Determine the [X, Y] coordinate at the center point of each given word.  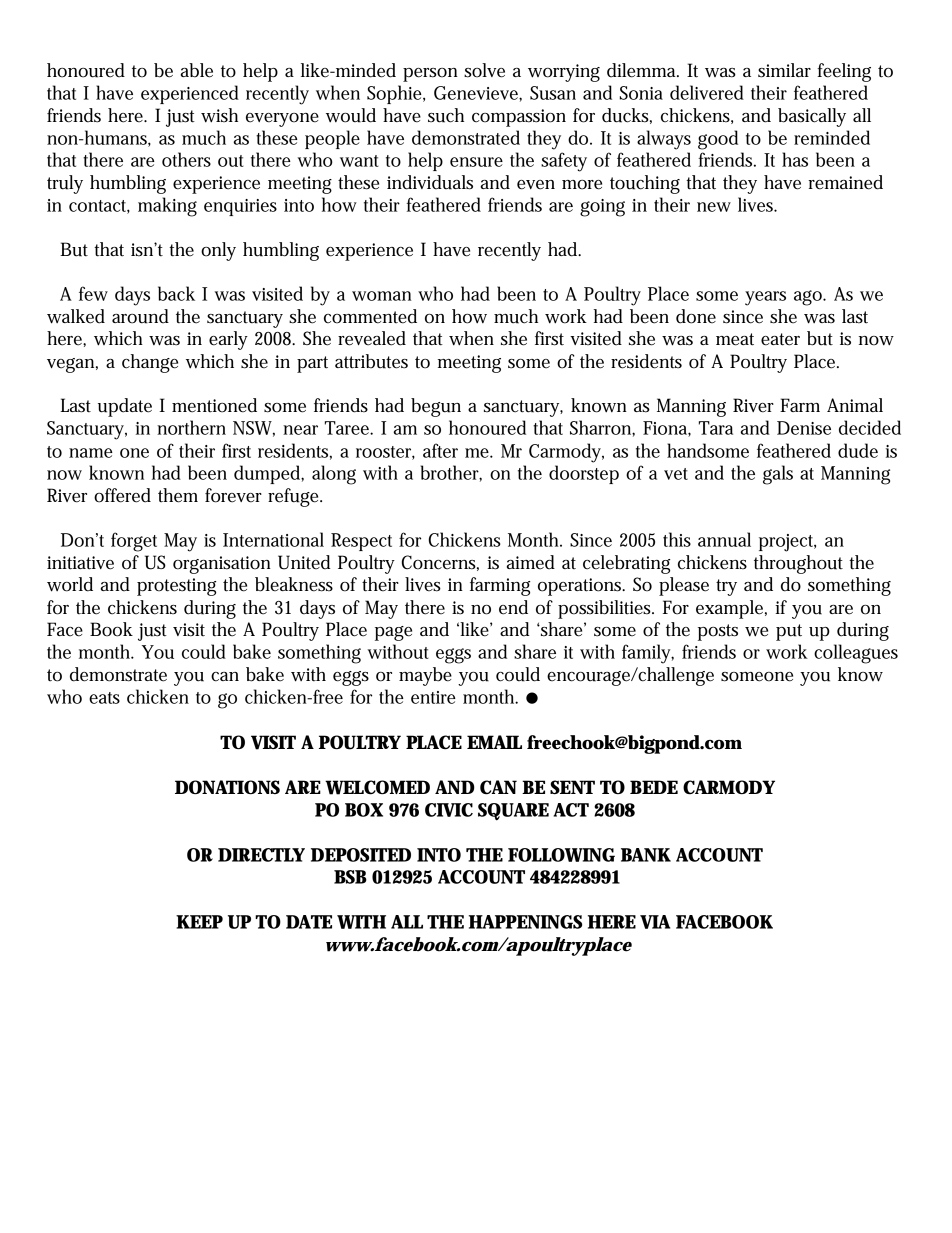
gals [778, 475]
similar [784, 70]
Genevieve [477, 93]
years [765, 298]
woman [382, 296]
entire [433, 697]
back [176, 293]
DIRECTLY [261, 855]
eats [104, 698]
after [440, 450]
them [178, 495]
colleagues [856, 654]
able [197, 70]
